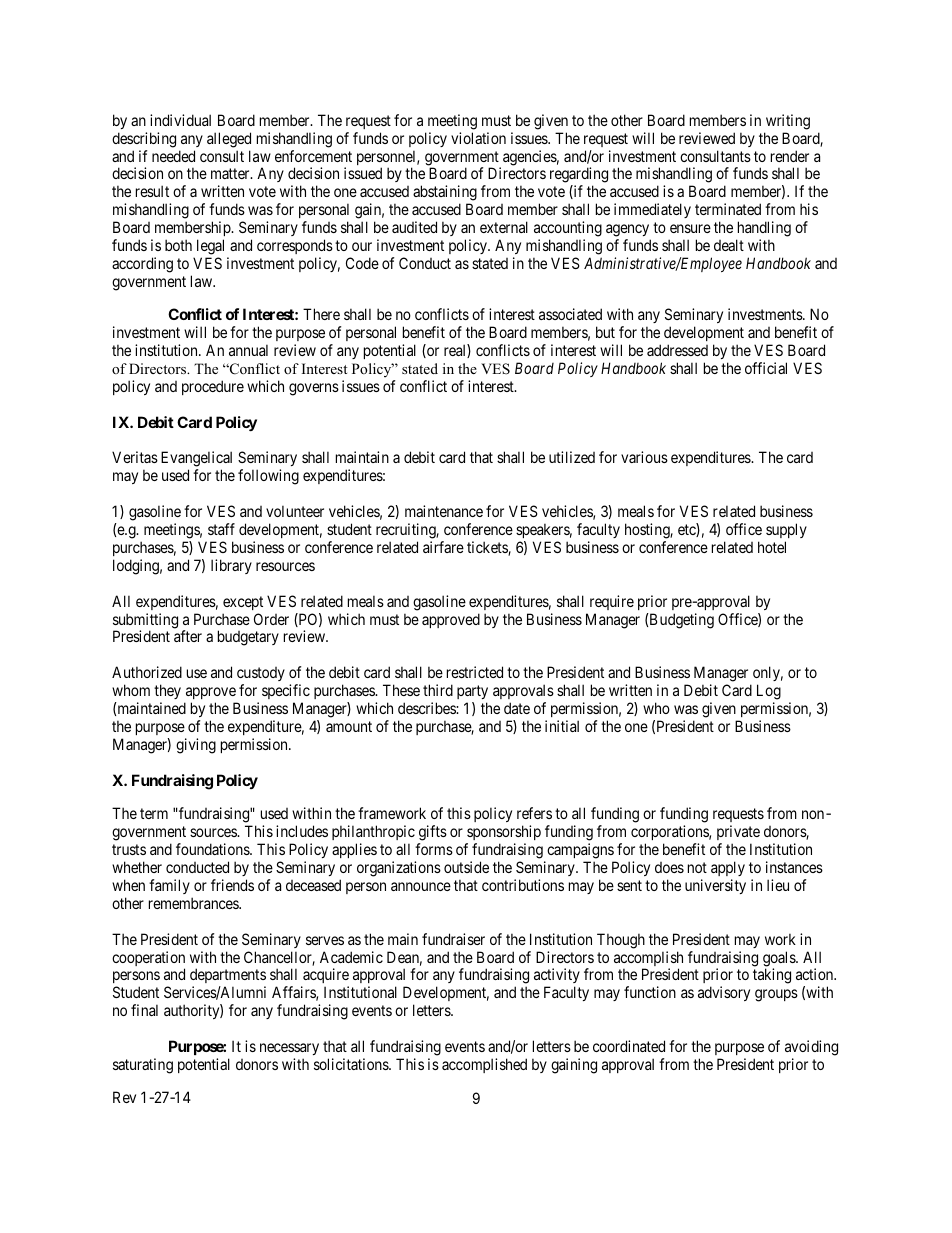  I want to click on violation, so click(478, 138).
